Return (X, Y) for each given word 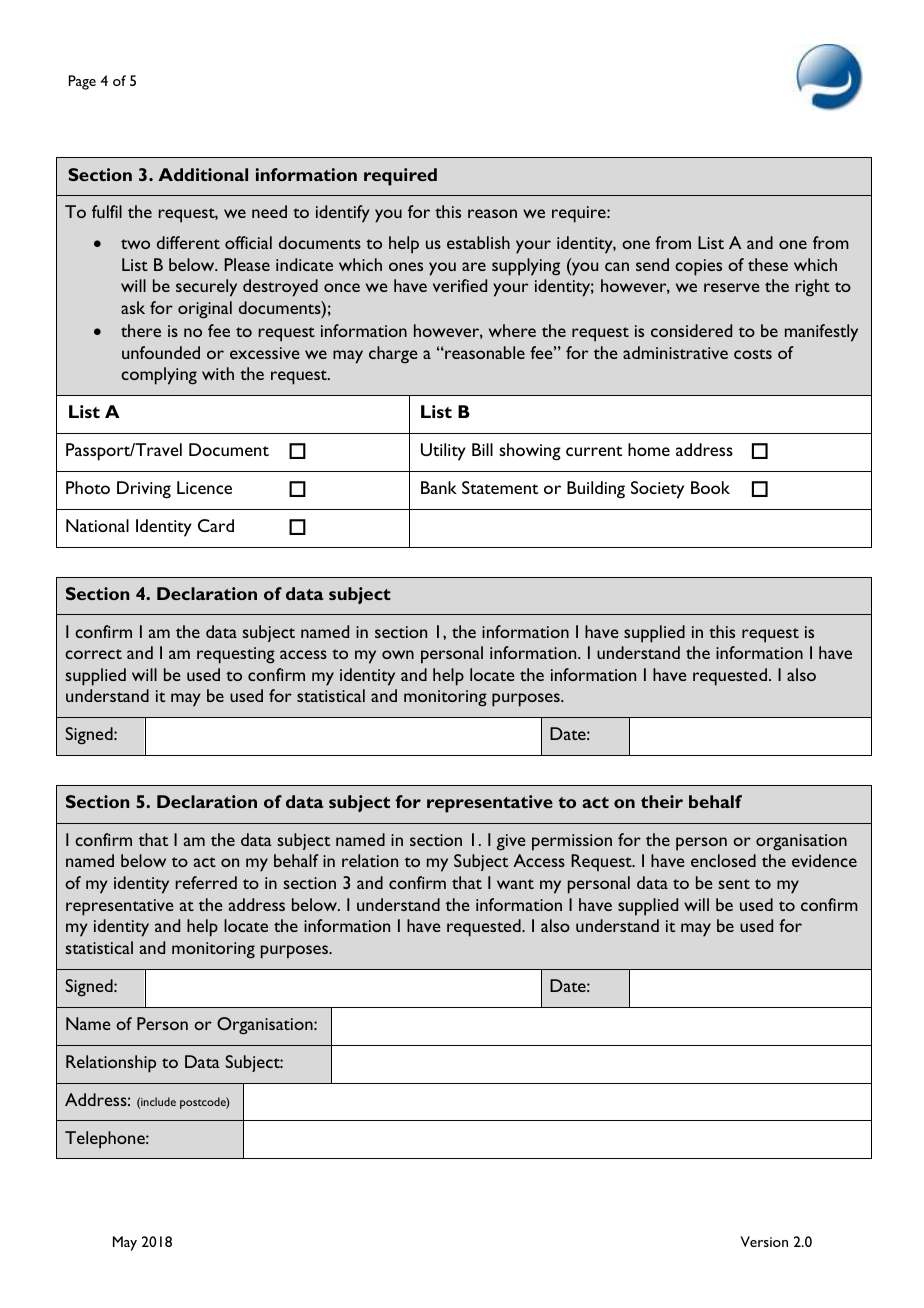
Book (710, 487)
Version (764, 1241)
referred (206, 882)
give (511, 842)
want (515, 884)
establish (478, 242)
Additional (203, 174)
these (768, 264)
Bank (439, 487)
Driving (144, 490)
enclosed (723, 860)
